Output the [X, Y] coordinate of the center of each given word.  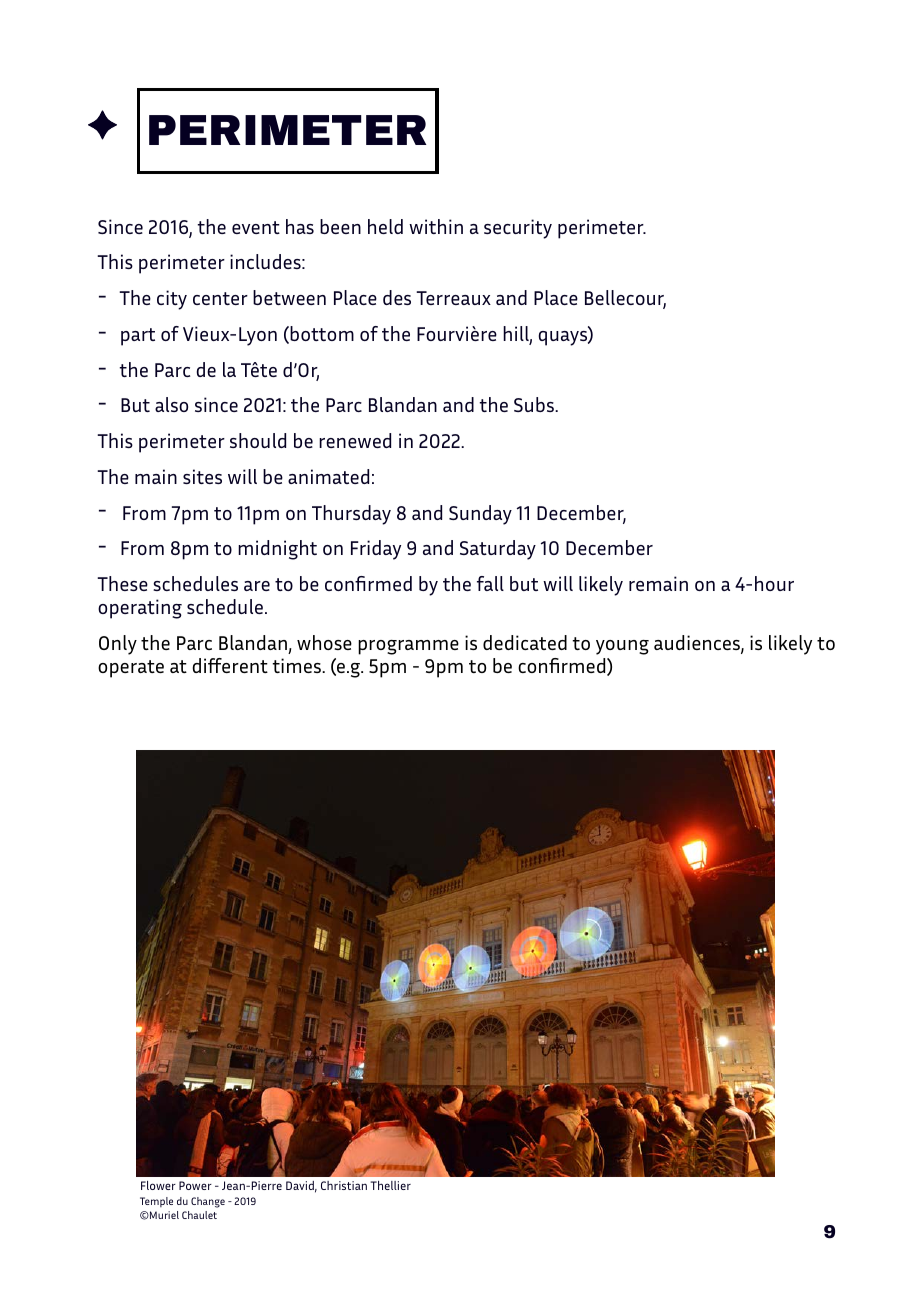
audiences [698, 644]
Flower [158, 1185]
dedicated [525, 642]
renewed [355, 440]
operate [131, 669]
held [385, 226]
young [622, 647]
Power [195, 1185]
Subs [535, 404]
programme [408, 647]
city [172, 300]
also [171, 404]
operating [140, 609]
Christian [344, 1185]
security [518, 229]
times [297, 665]
